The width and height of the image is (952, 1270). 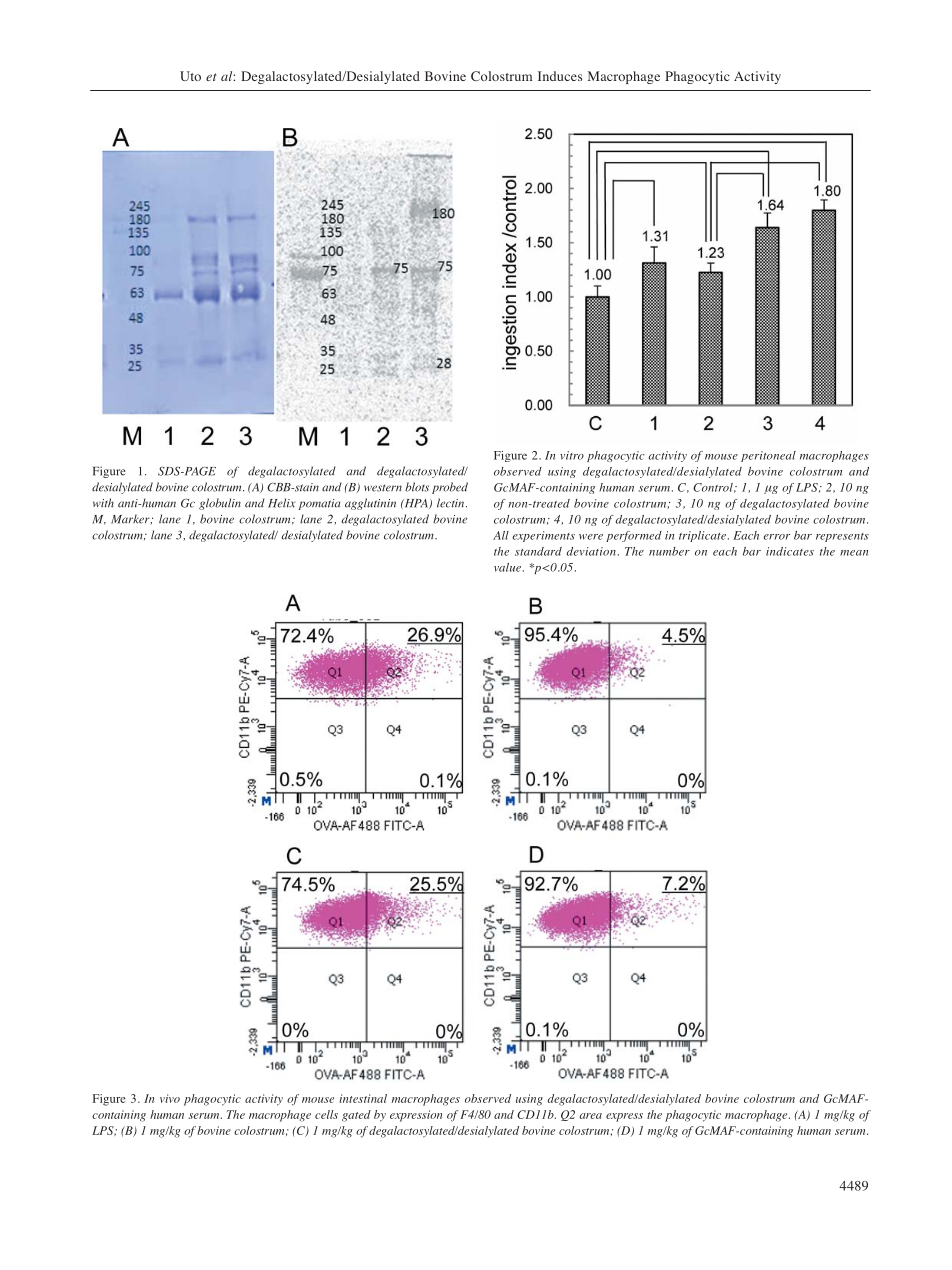 I want to click on indicates, so click(x=790, y=551).
